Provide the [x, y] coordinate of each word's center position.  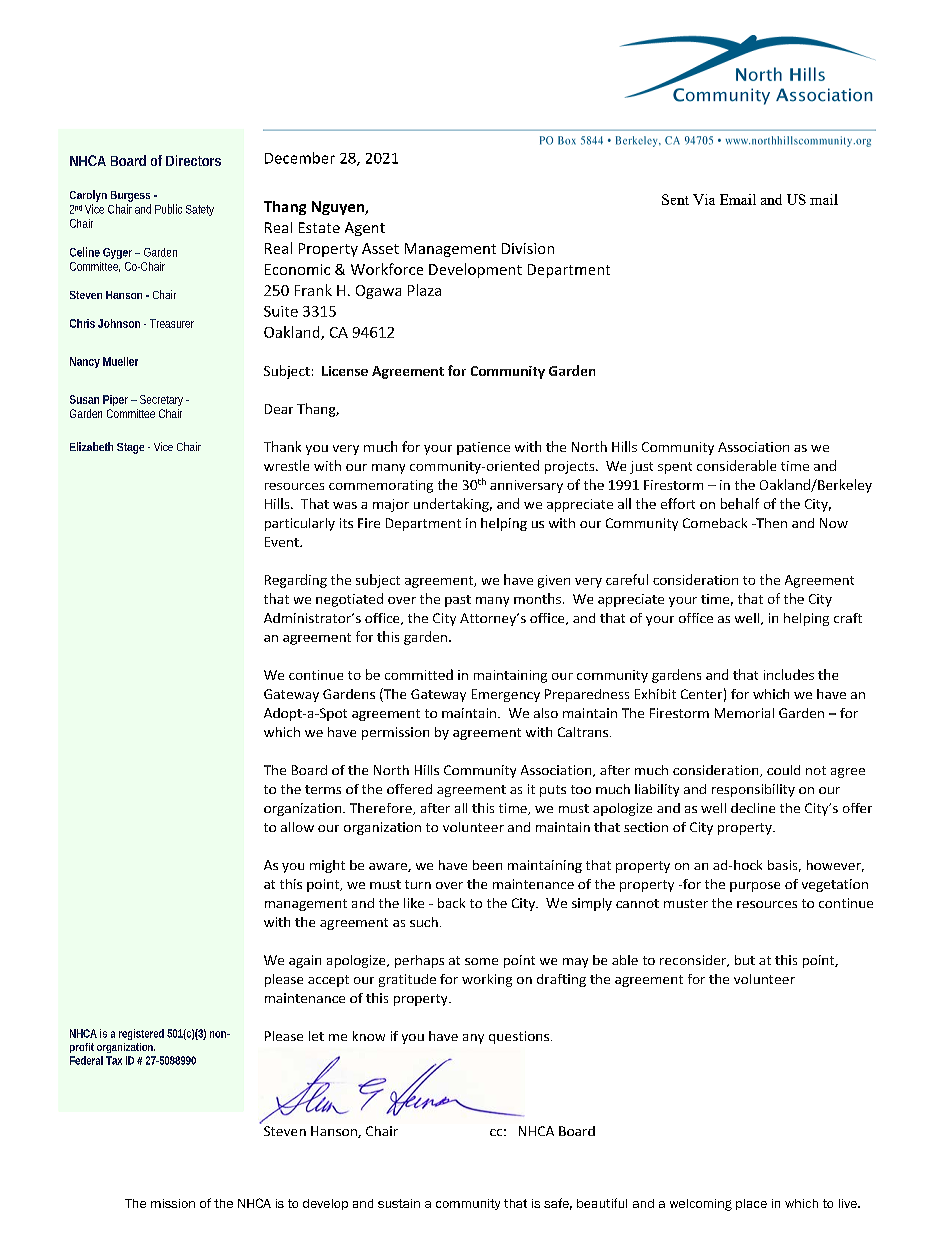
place [751, 1204]
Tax [114, 1060]
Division [528, 248]
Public [168, 209]
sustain [399, 1203]
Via [704, 199]
